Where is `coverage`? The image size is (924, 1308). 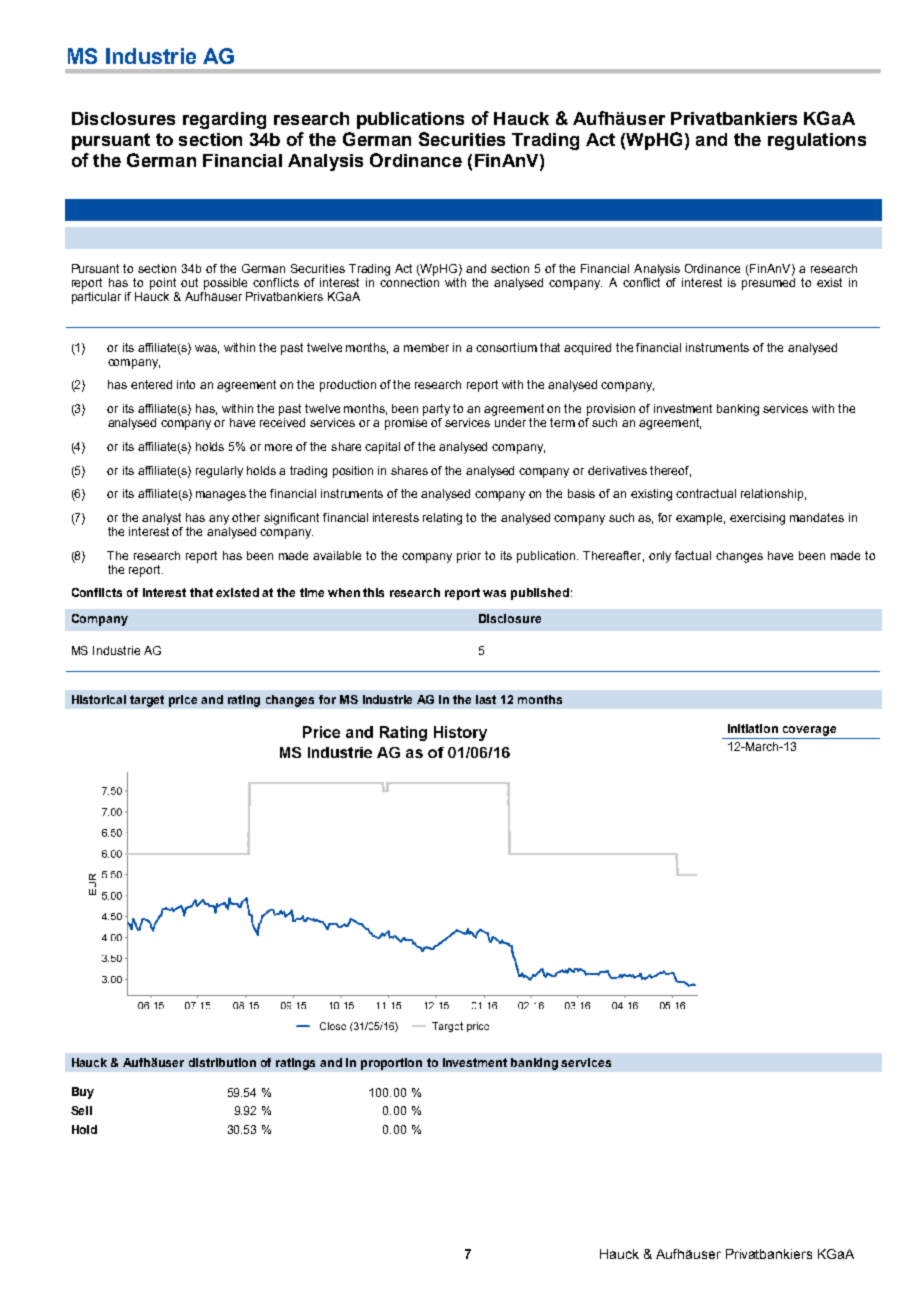
coverage is located at coordinates (809, 731).
